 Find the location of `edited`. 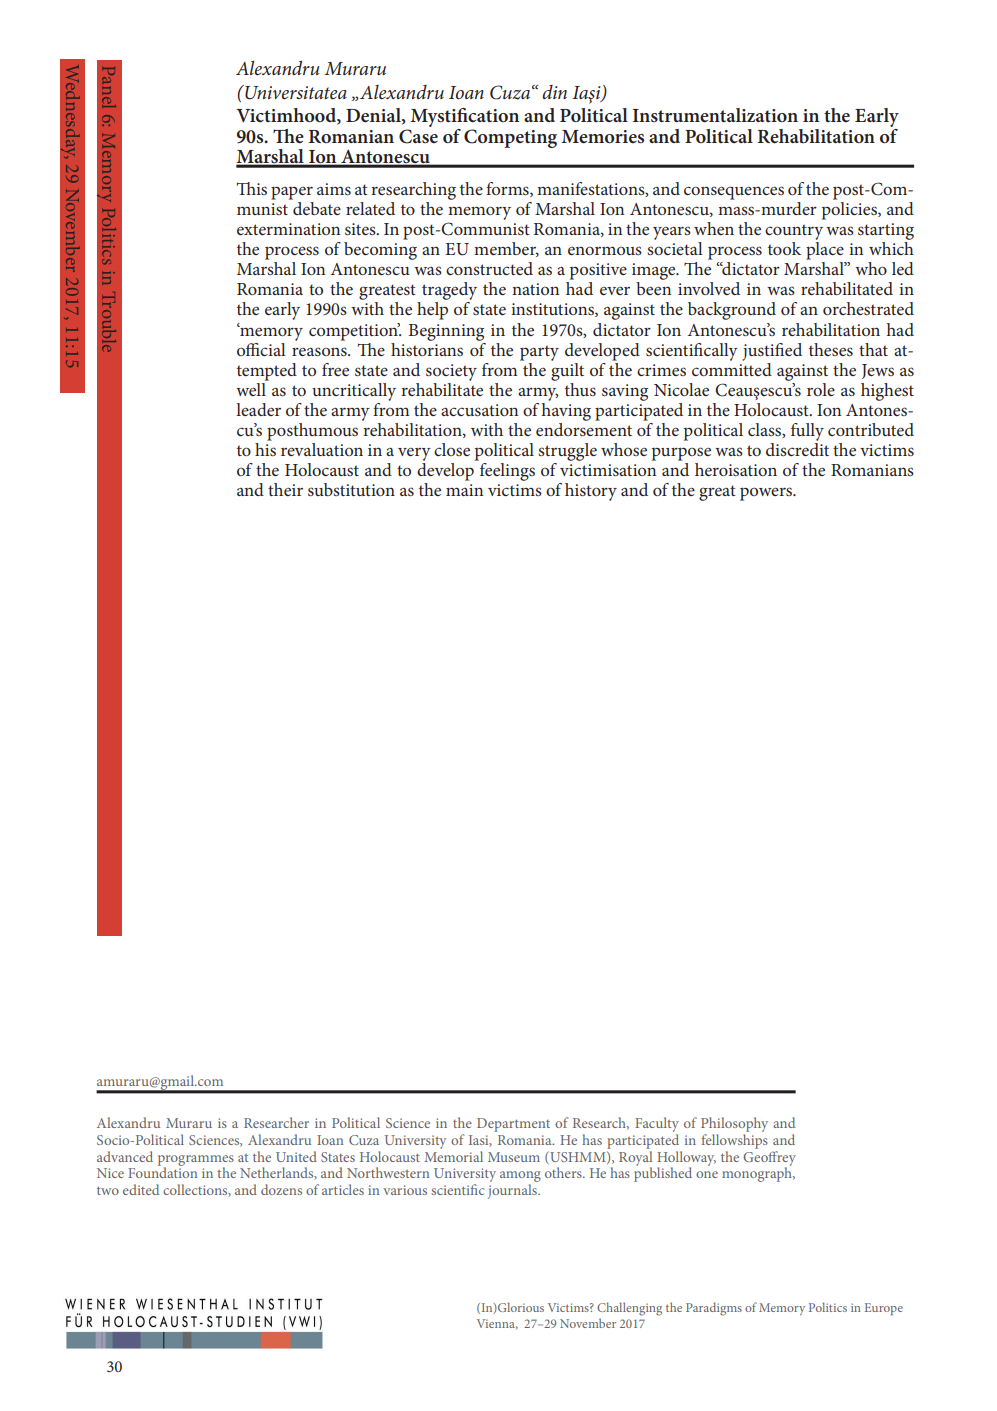

edited is located at coordinates (141, 1189).
